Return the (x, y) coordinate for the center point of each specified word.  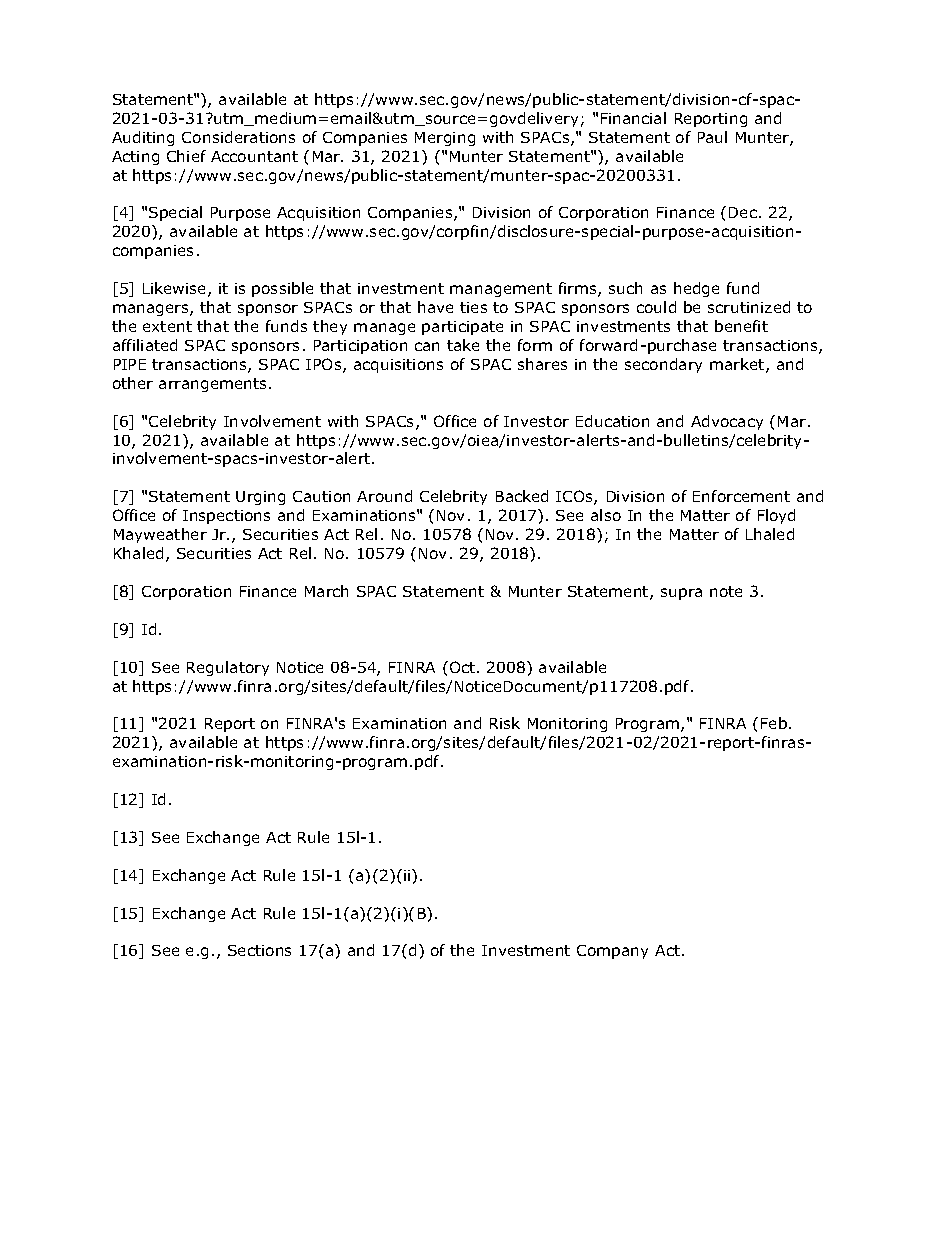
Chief (186, 156)
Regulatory (228, 668)
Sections (259, 950)
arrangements (214, 385)
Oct (464, 667)
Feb (774, 723)
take (463, 345)
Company (612, 952)
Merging (445, 139)
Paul (712, 137)
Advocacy (727, 422)
